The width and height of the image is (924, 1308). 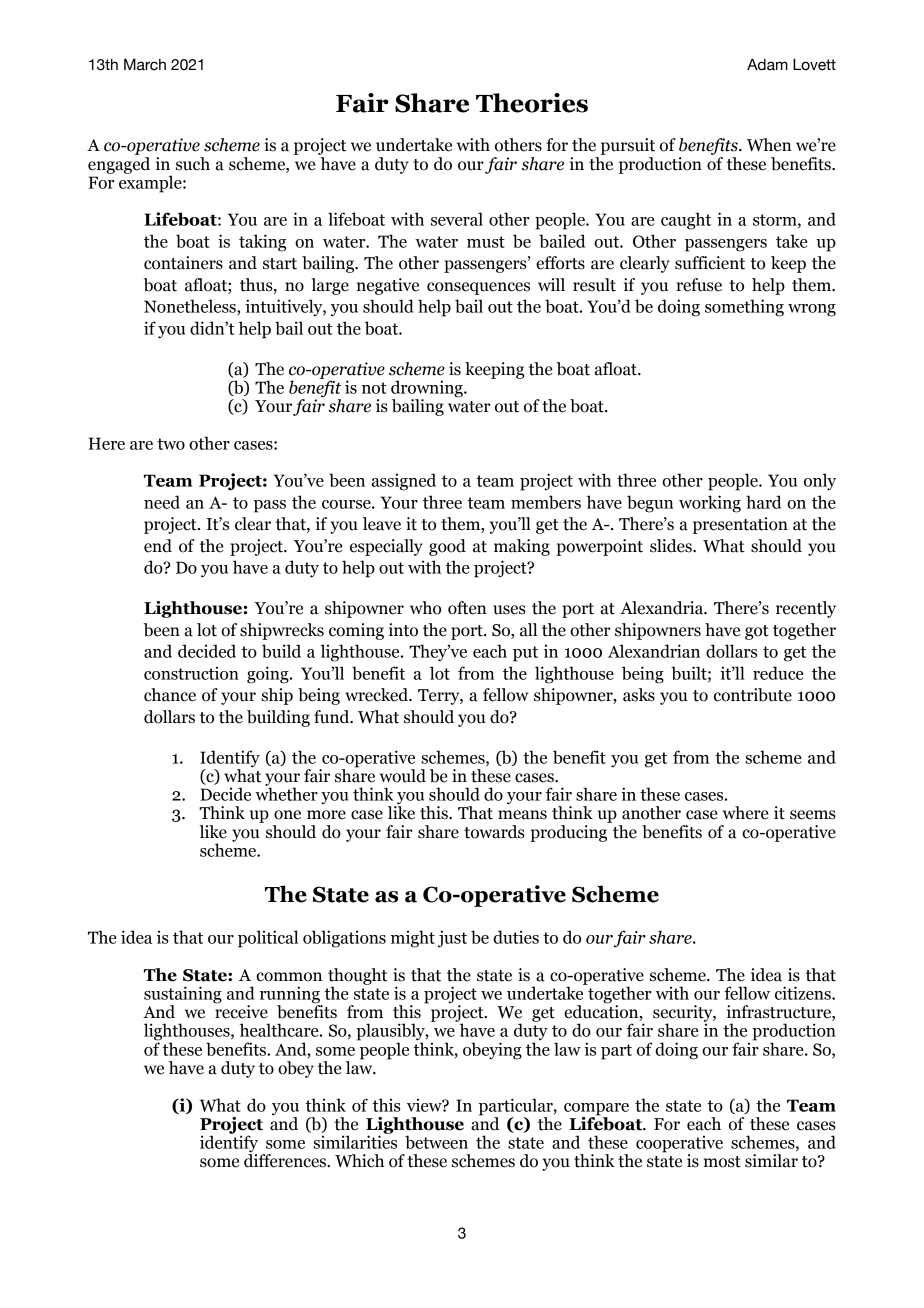 What do you see at coordinates (813, 815) in the image?
I see `seems` at bounding box center [813, 815].
